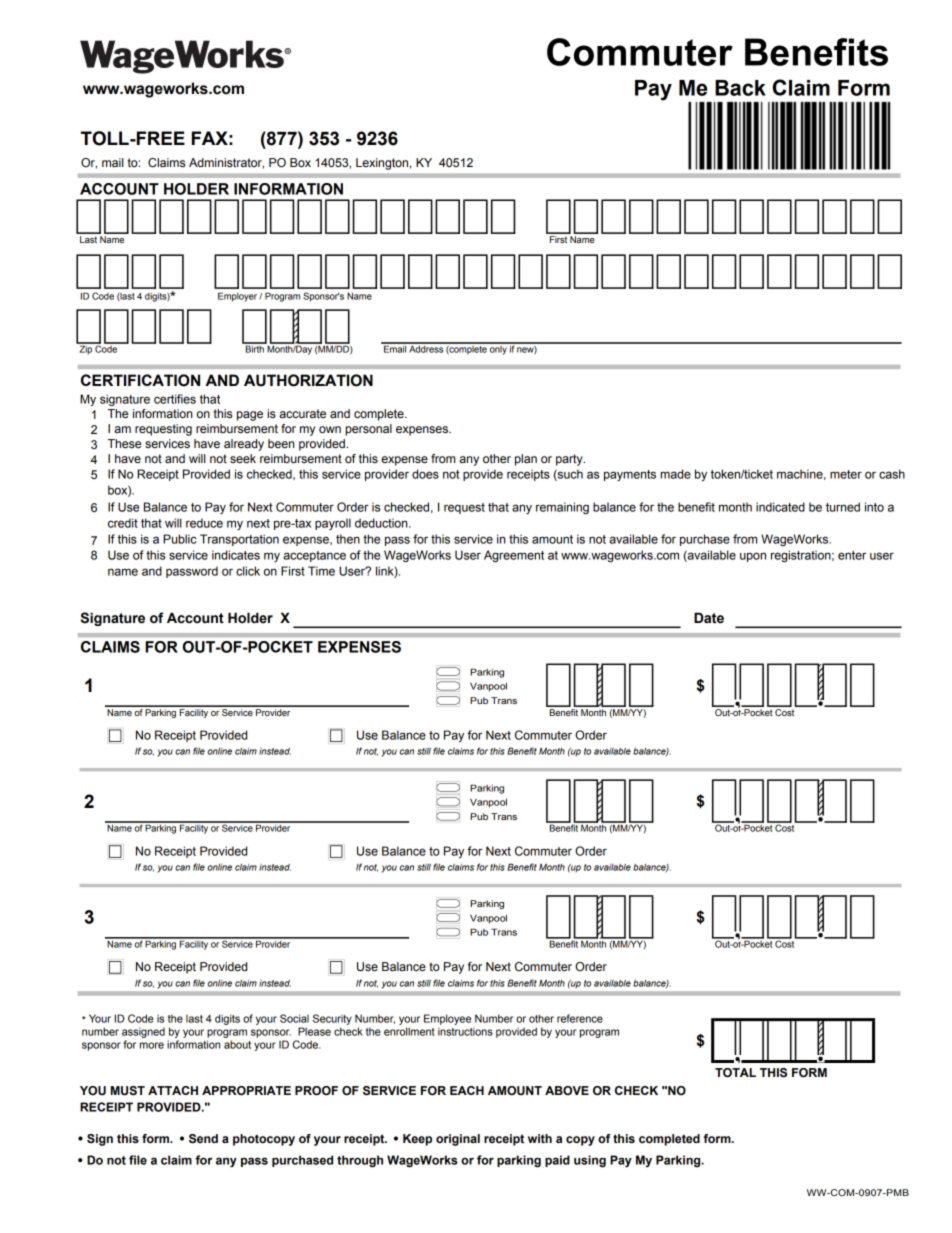 This screenshot has width=952, height=1233. What do you see at coordinates (243, 459) in the screenshot?
I see `seek` at bounding box center [243, 459].
